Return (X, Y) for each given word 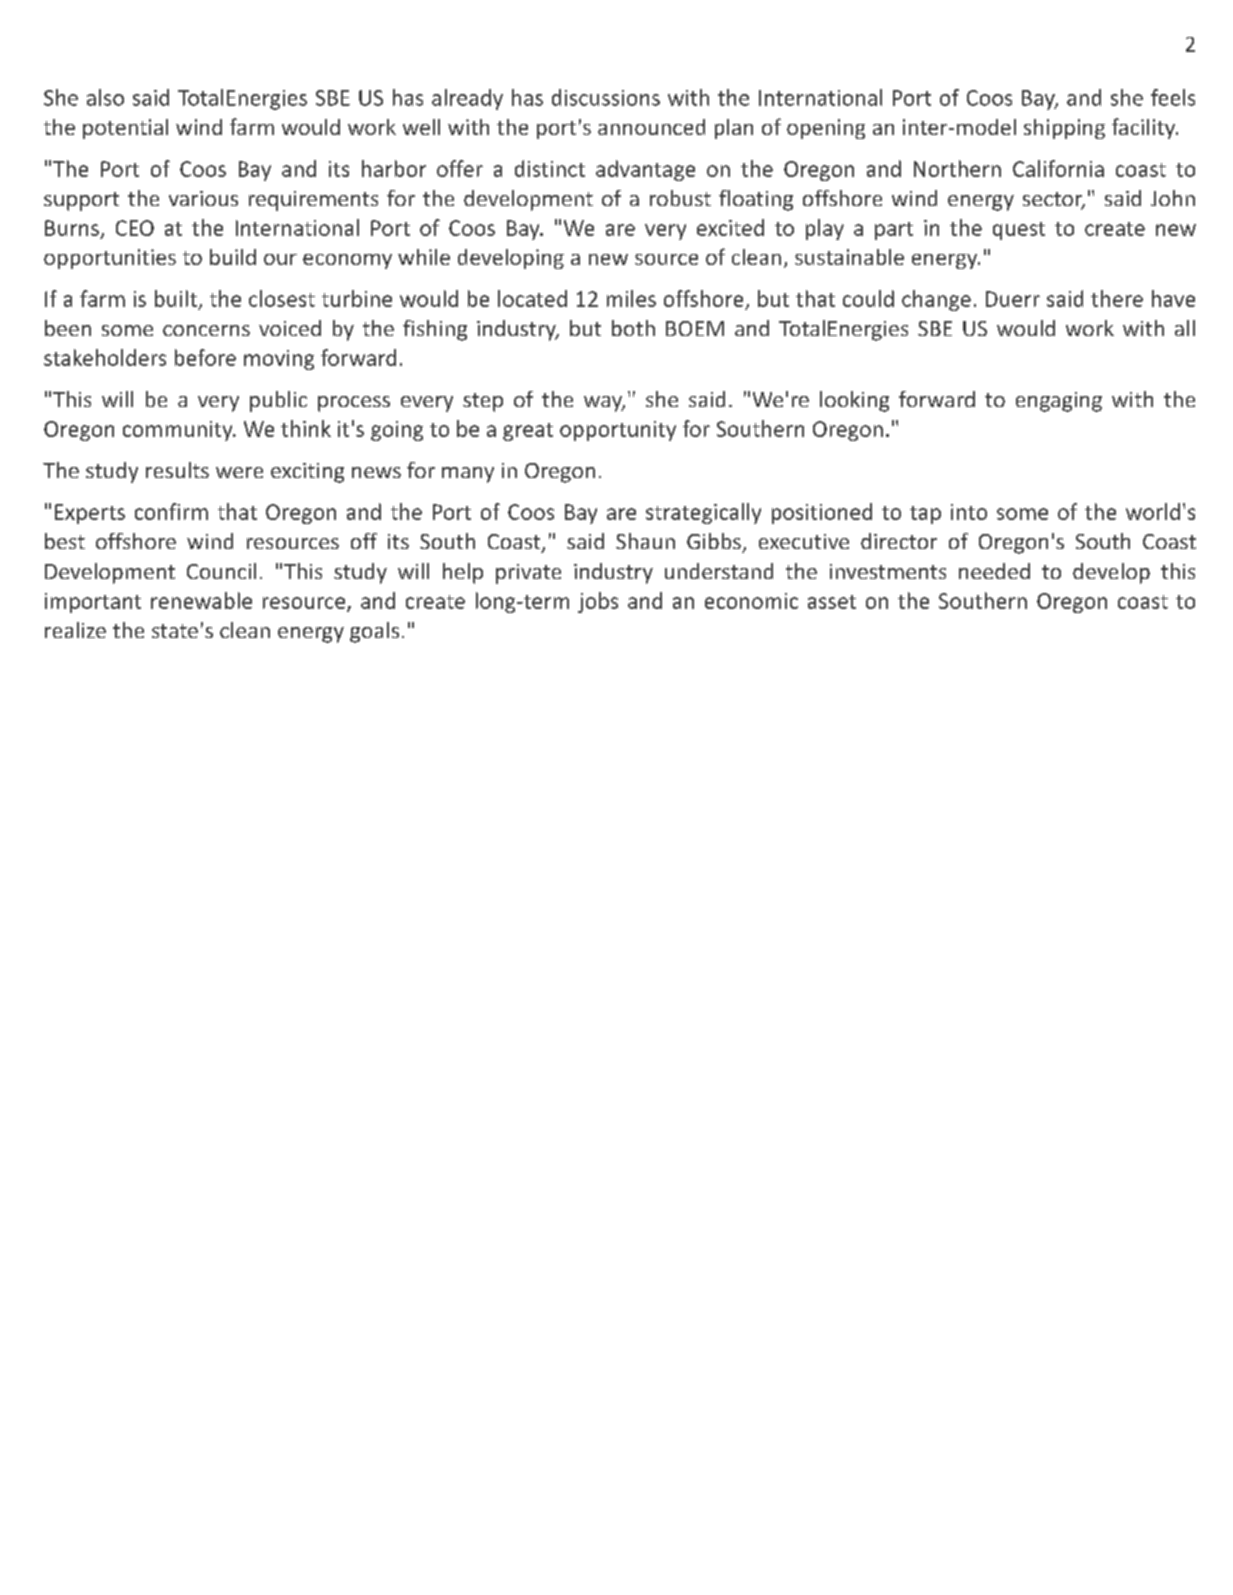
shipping (1064, 129)
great (528, 432)
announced (651, 127)
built (176, 298)
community (179, 431)
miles (631, 298)
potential (125, 129)
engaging (1059, 402)
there (1117, 298)
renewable (201, 600)
